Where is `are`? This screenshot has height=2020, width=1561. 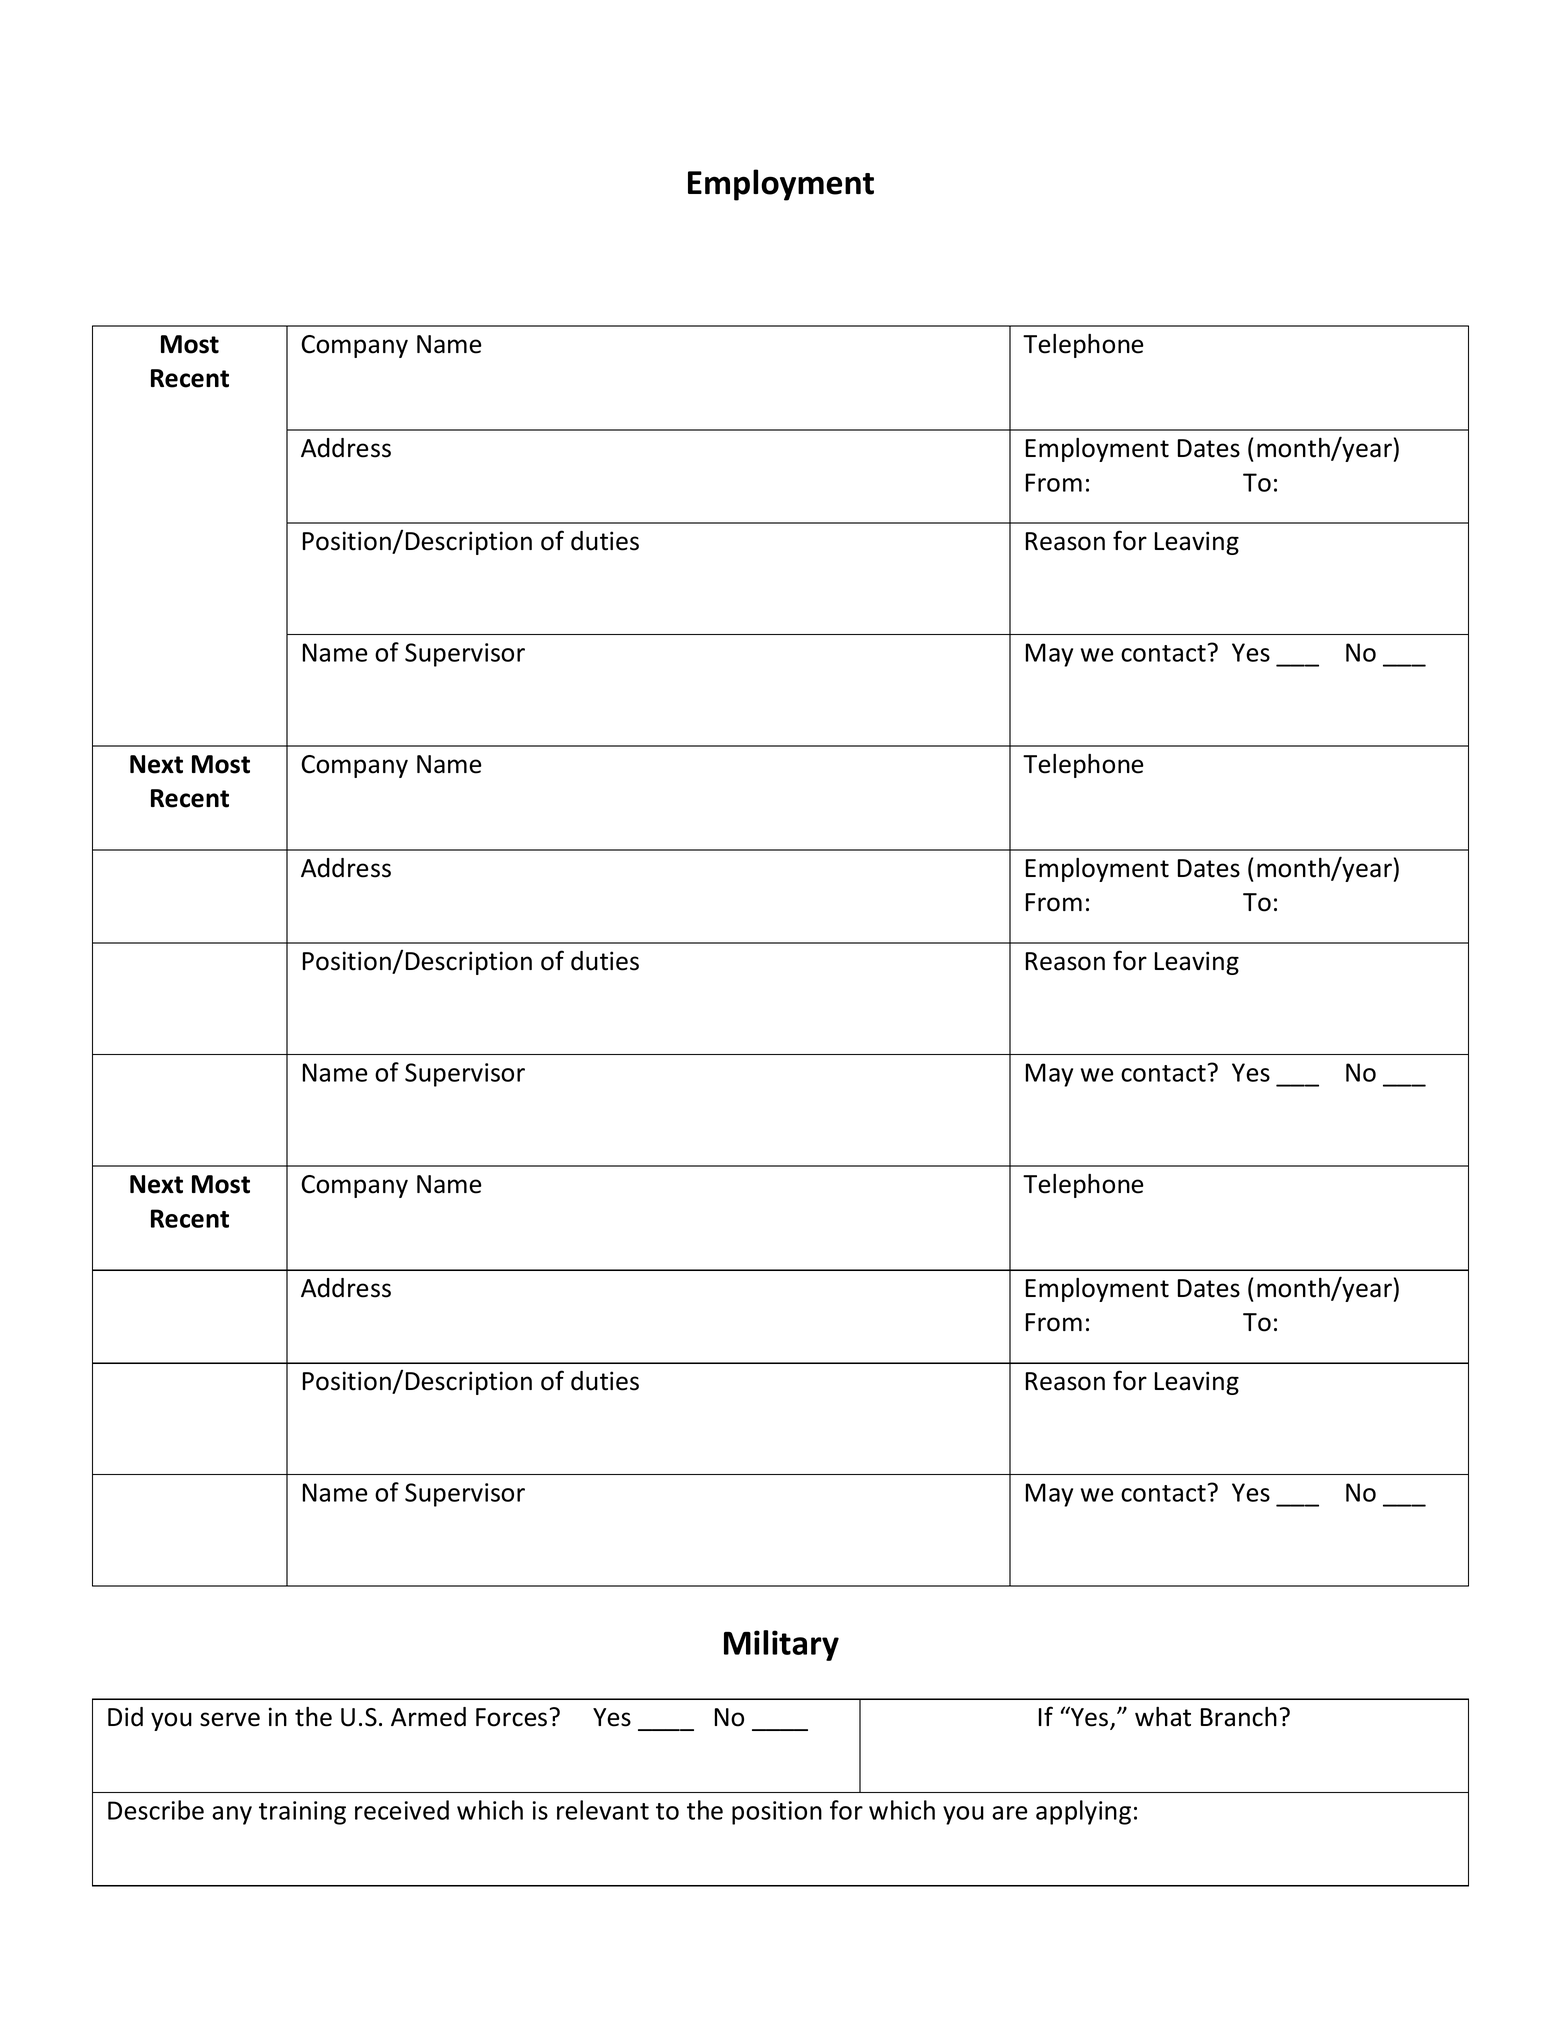
are is located at coordinates (1009, 1813).
